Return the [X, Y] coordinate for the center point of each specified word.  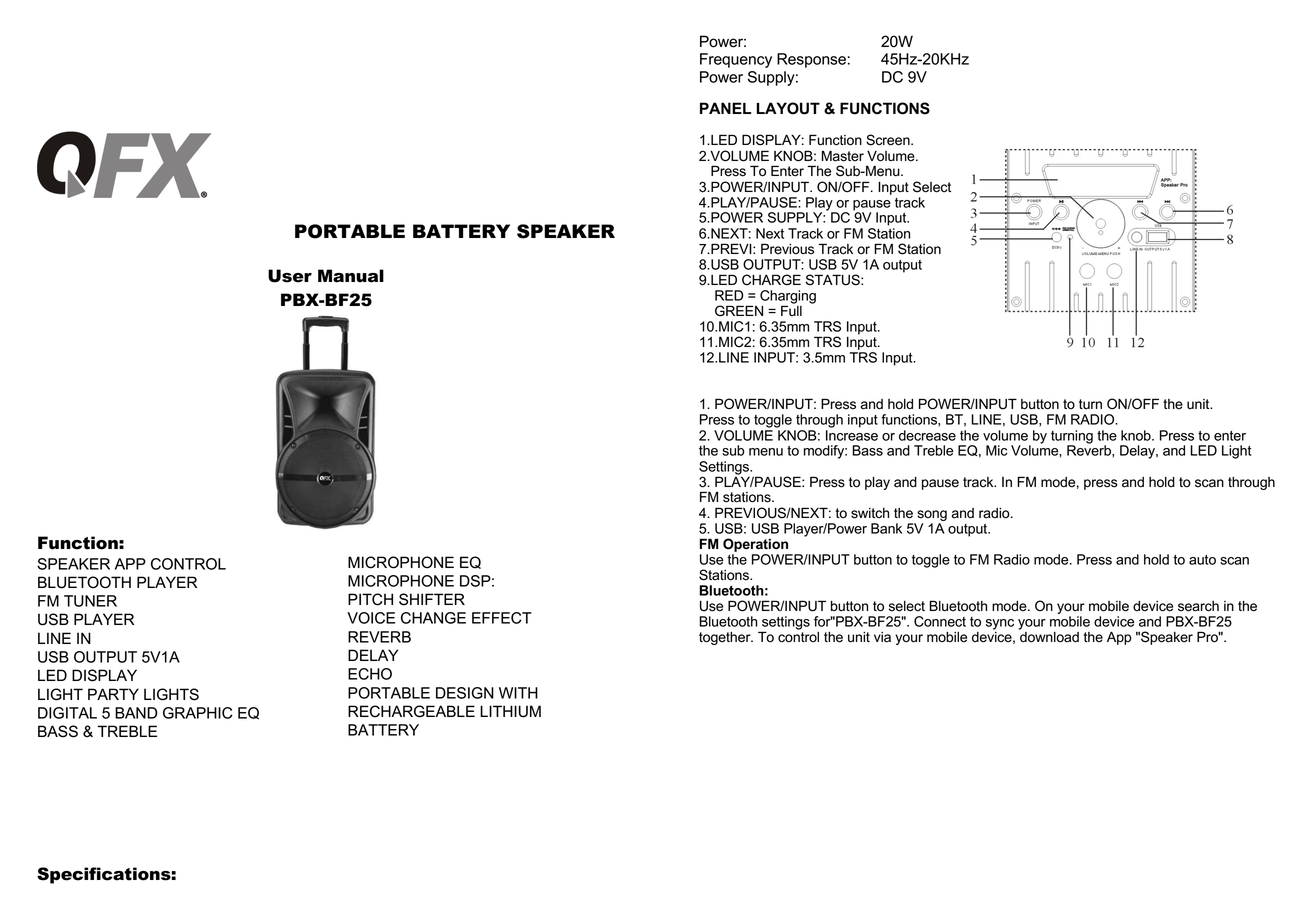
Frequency [736, 60]
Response [811, 60]
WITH [518, 693]
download [1049, 636]
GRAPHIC [198, 713]
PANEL [725, 108]
